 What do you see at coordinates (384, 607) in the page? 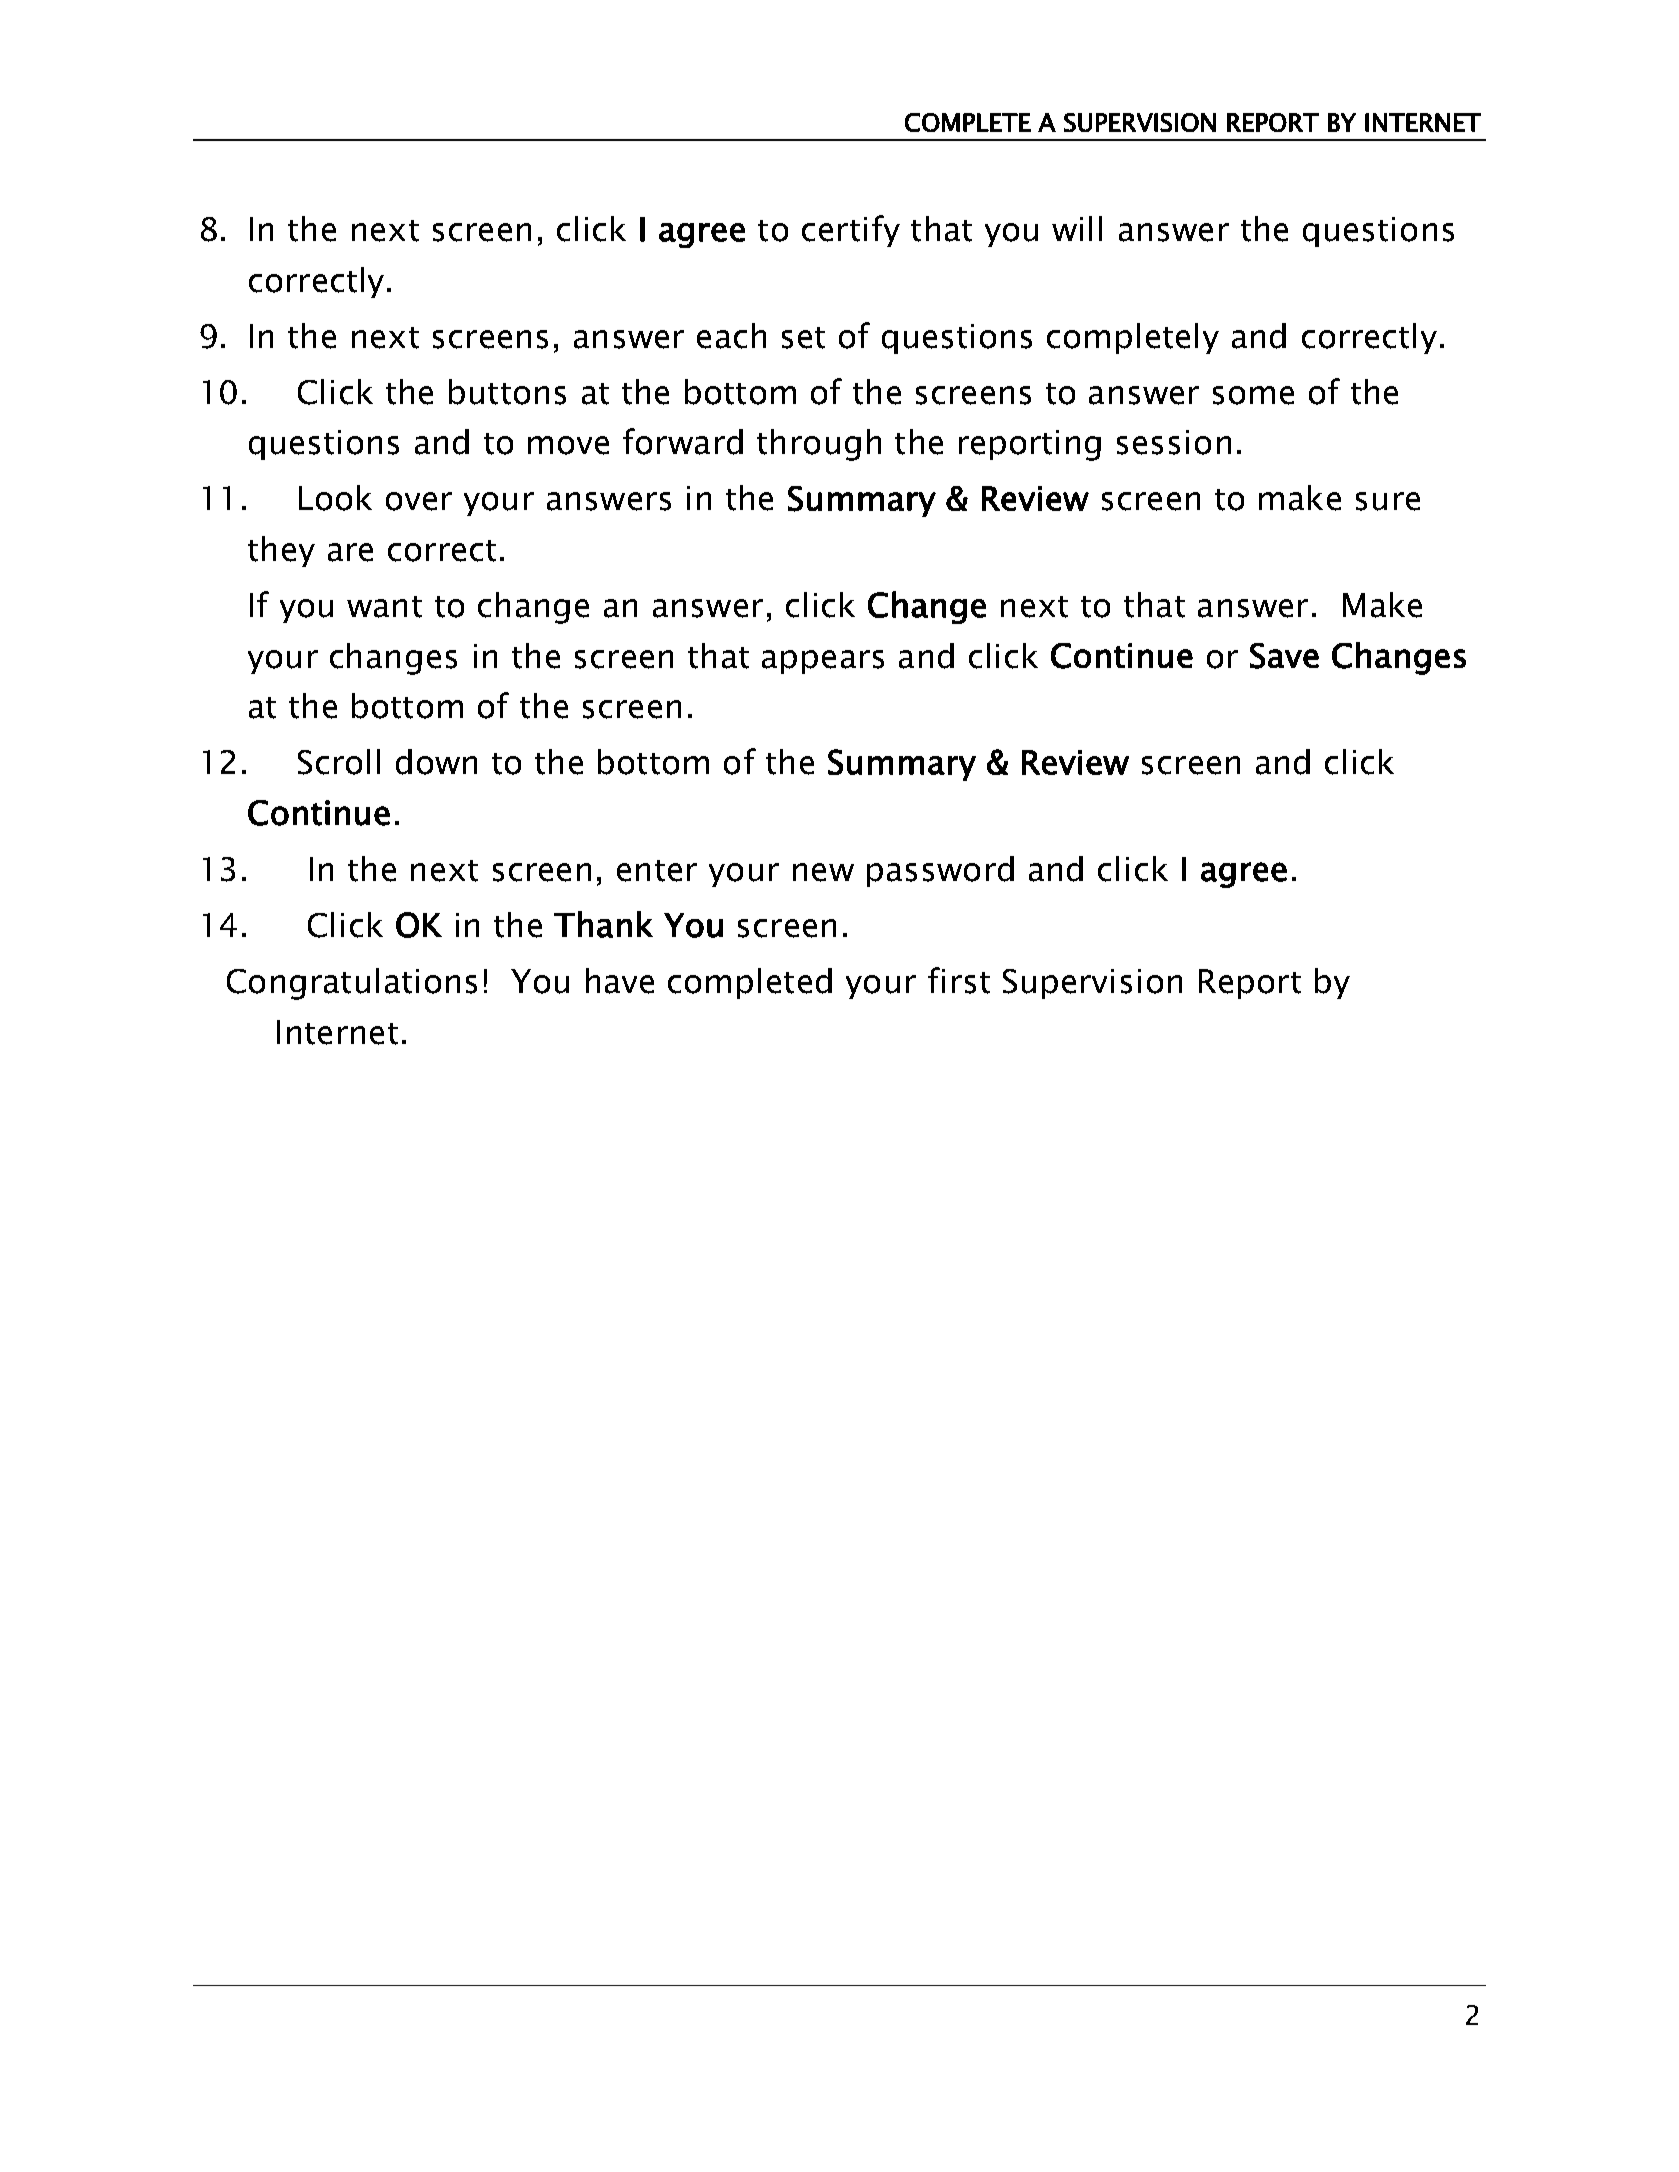
I see `want` at bounding box center [384, 607].
